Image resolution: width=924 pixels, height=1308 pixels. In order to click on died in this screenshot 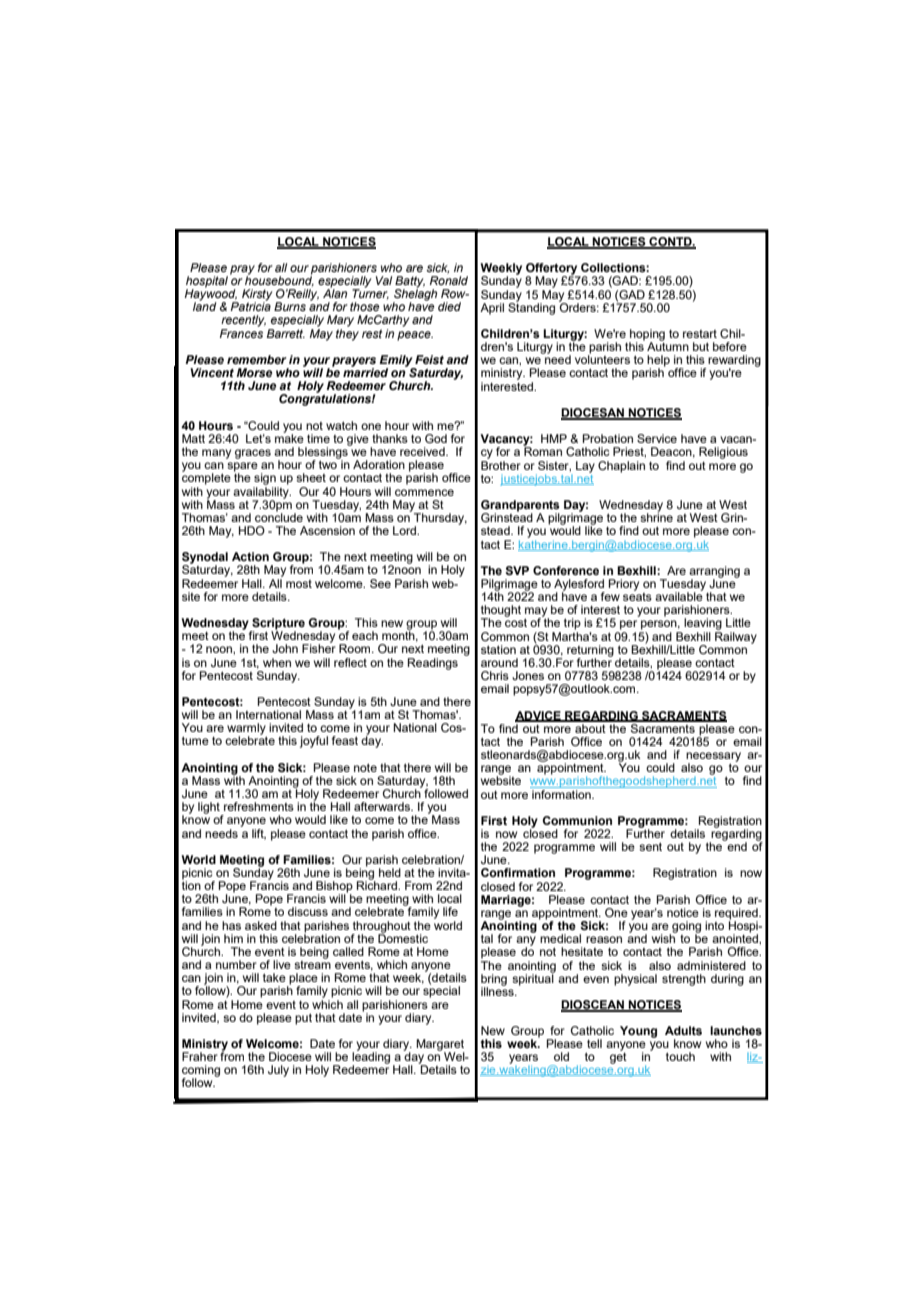, I will do `click(449, 306)`.
